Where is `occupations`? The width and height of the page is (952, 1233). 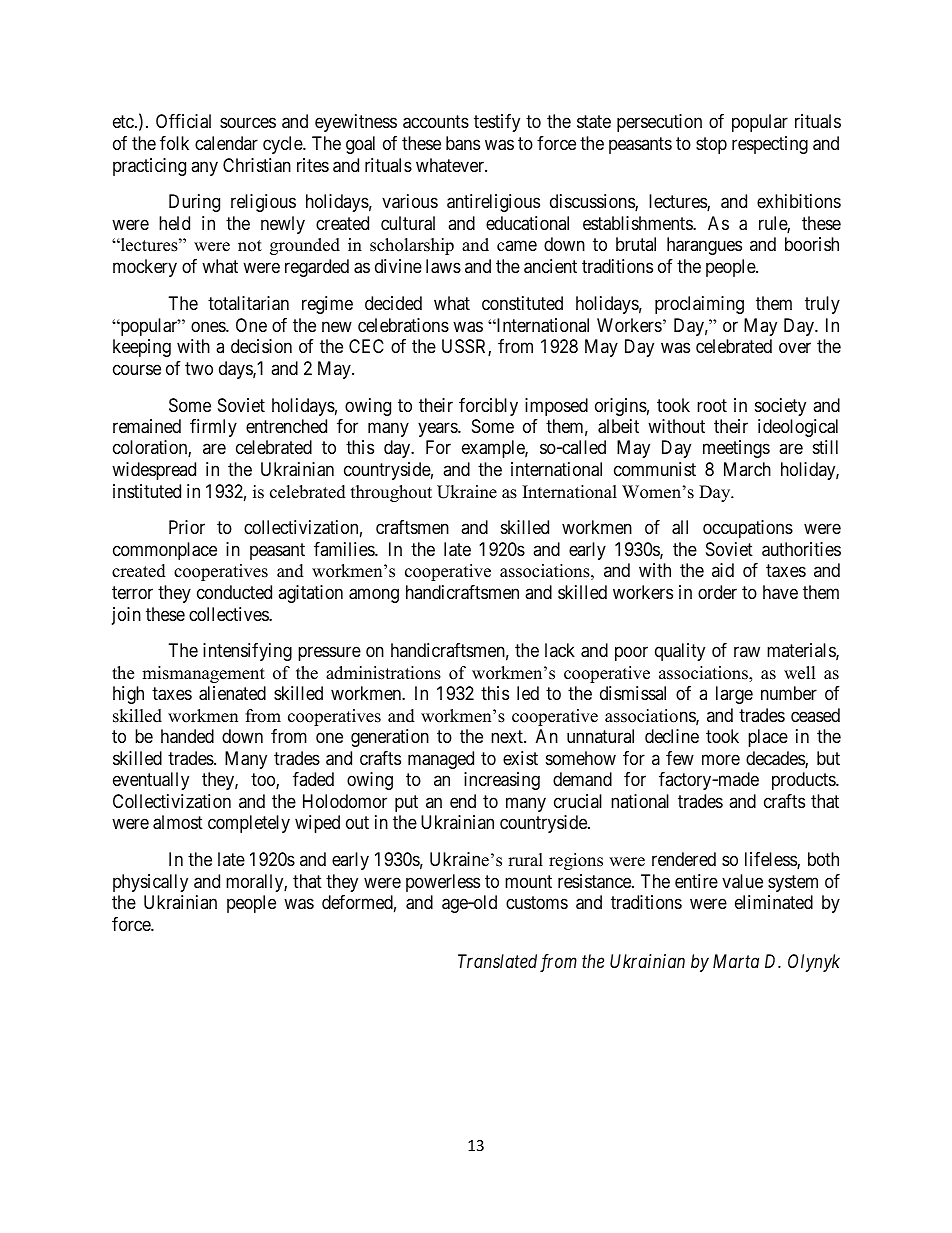
occupations is located at coordinates (748, 529).
